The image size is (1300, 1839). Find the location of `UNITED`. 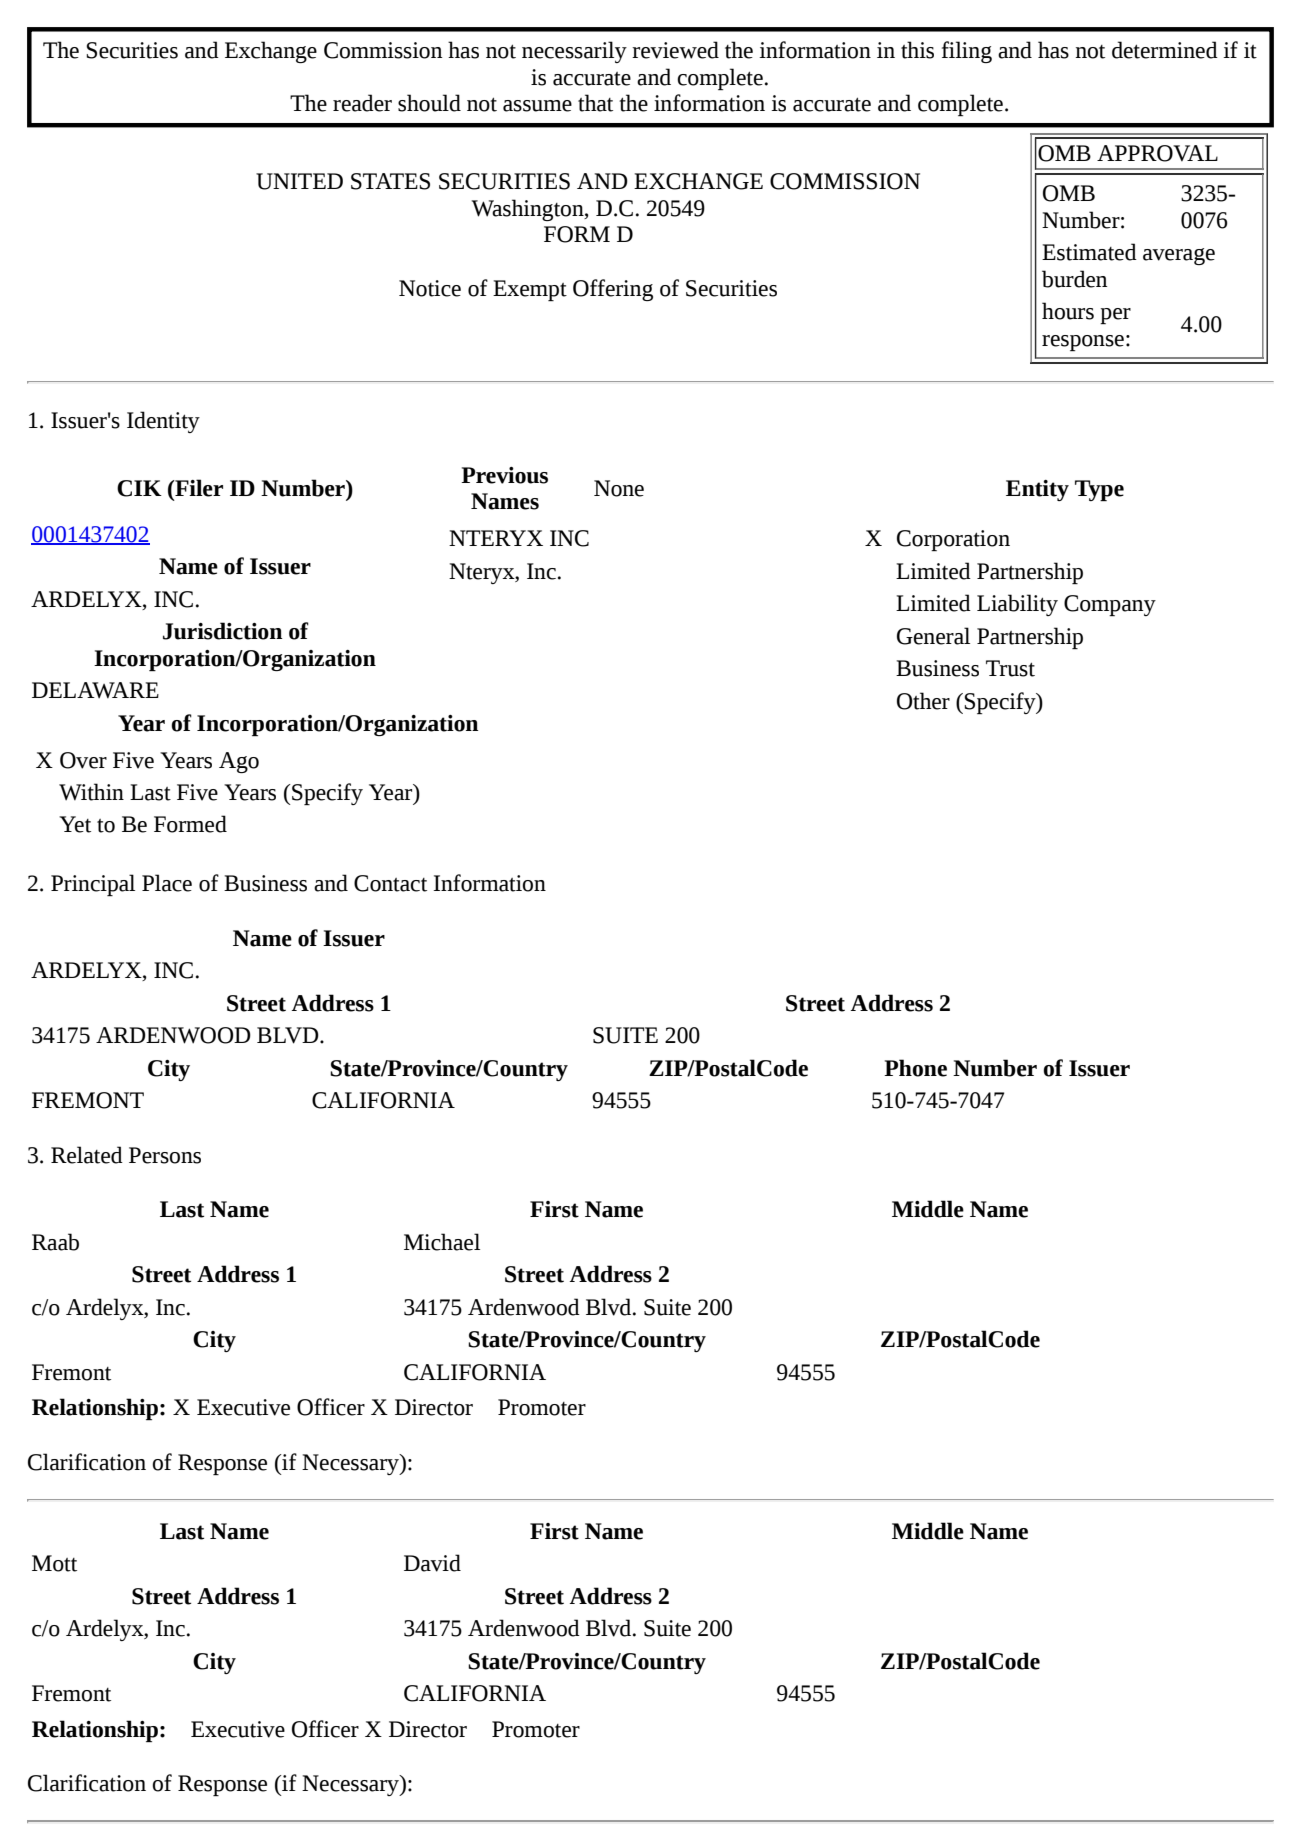

UNITED is located at coordinates (299, 181).
